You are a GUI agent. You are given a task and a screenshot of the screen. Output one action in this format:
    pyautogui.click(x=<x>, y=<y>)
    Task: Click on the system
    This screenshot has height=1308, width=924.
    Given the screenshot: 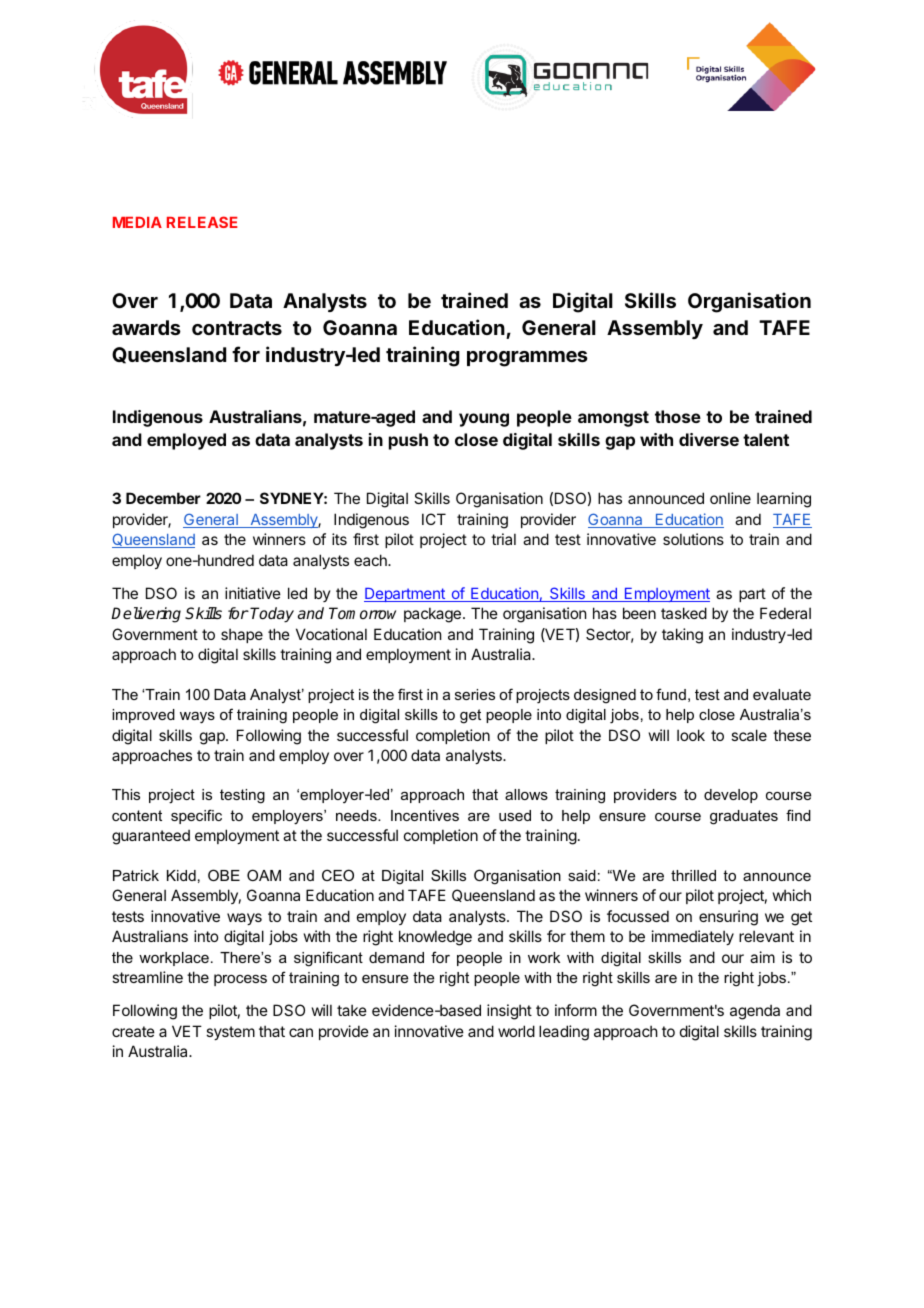 What is the action you would take?
    pyautogui.click(x=230, y=1033)
